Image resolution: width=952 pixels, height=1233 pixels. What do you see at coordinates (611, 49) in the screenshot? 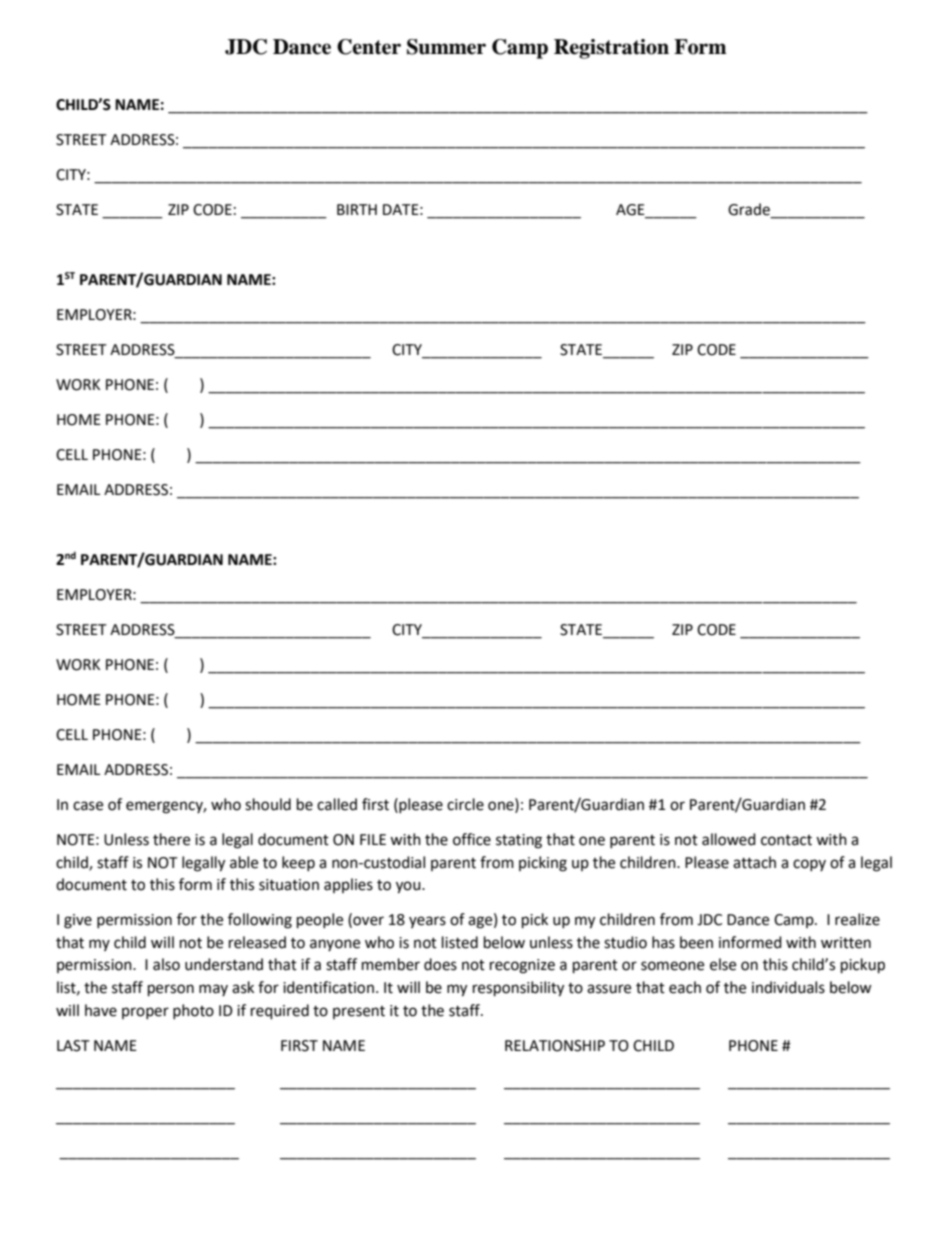
I see `Registration` at bounding box center [611, 49].
